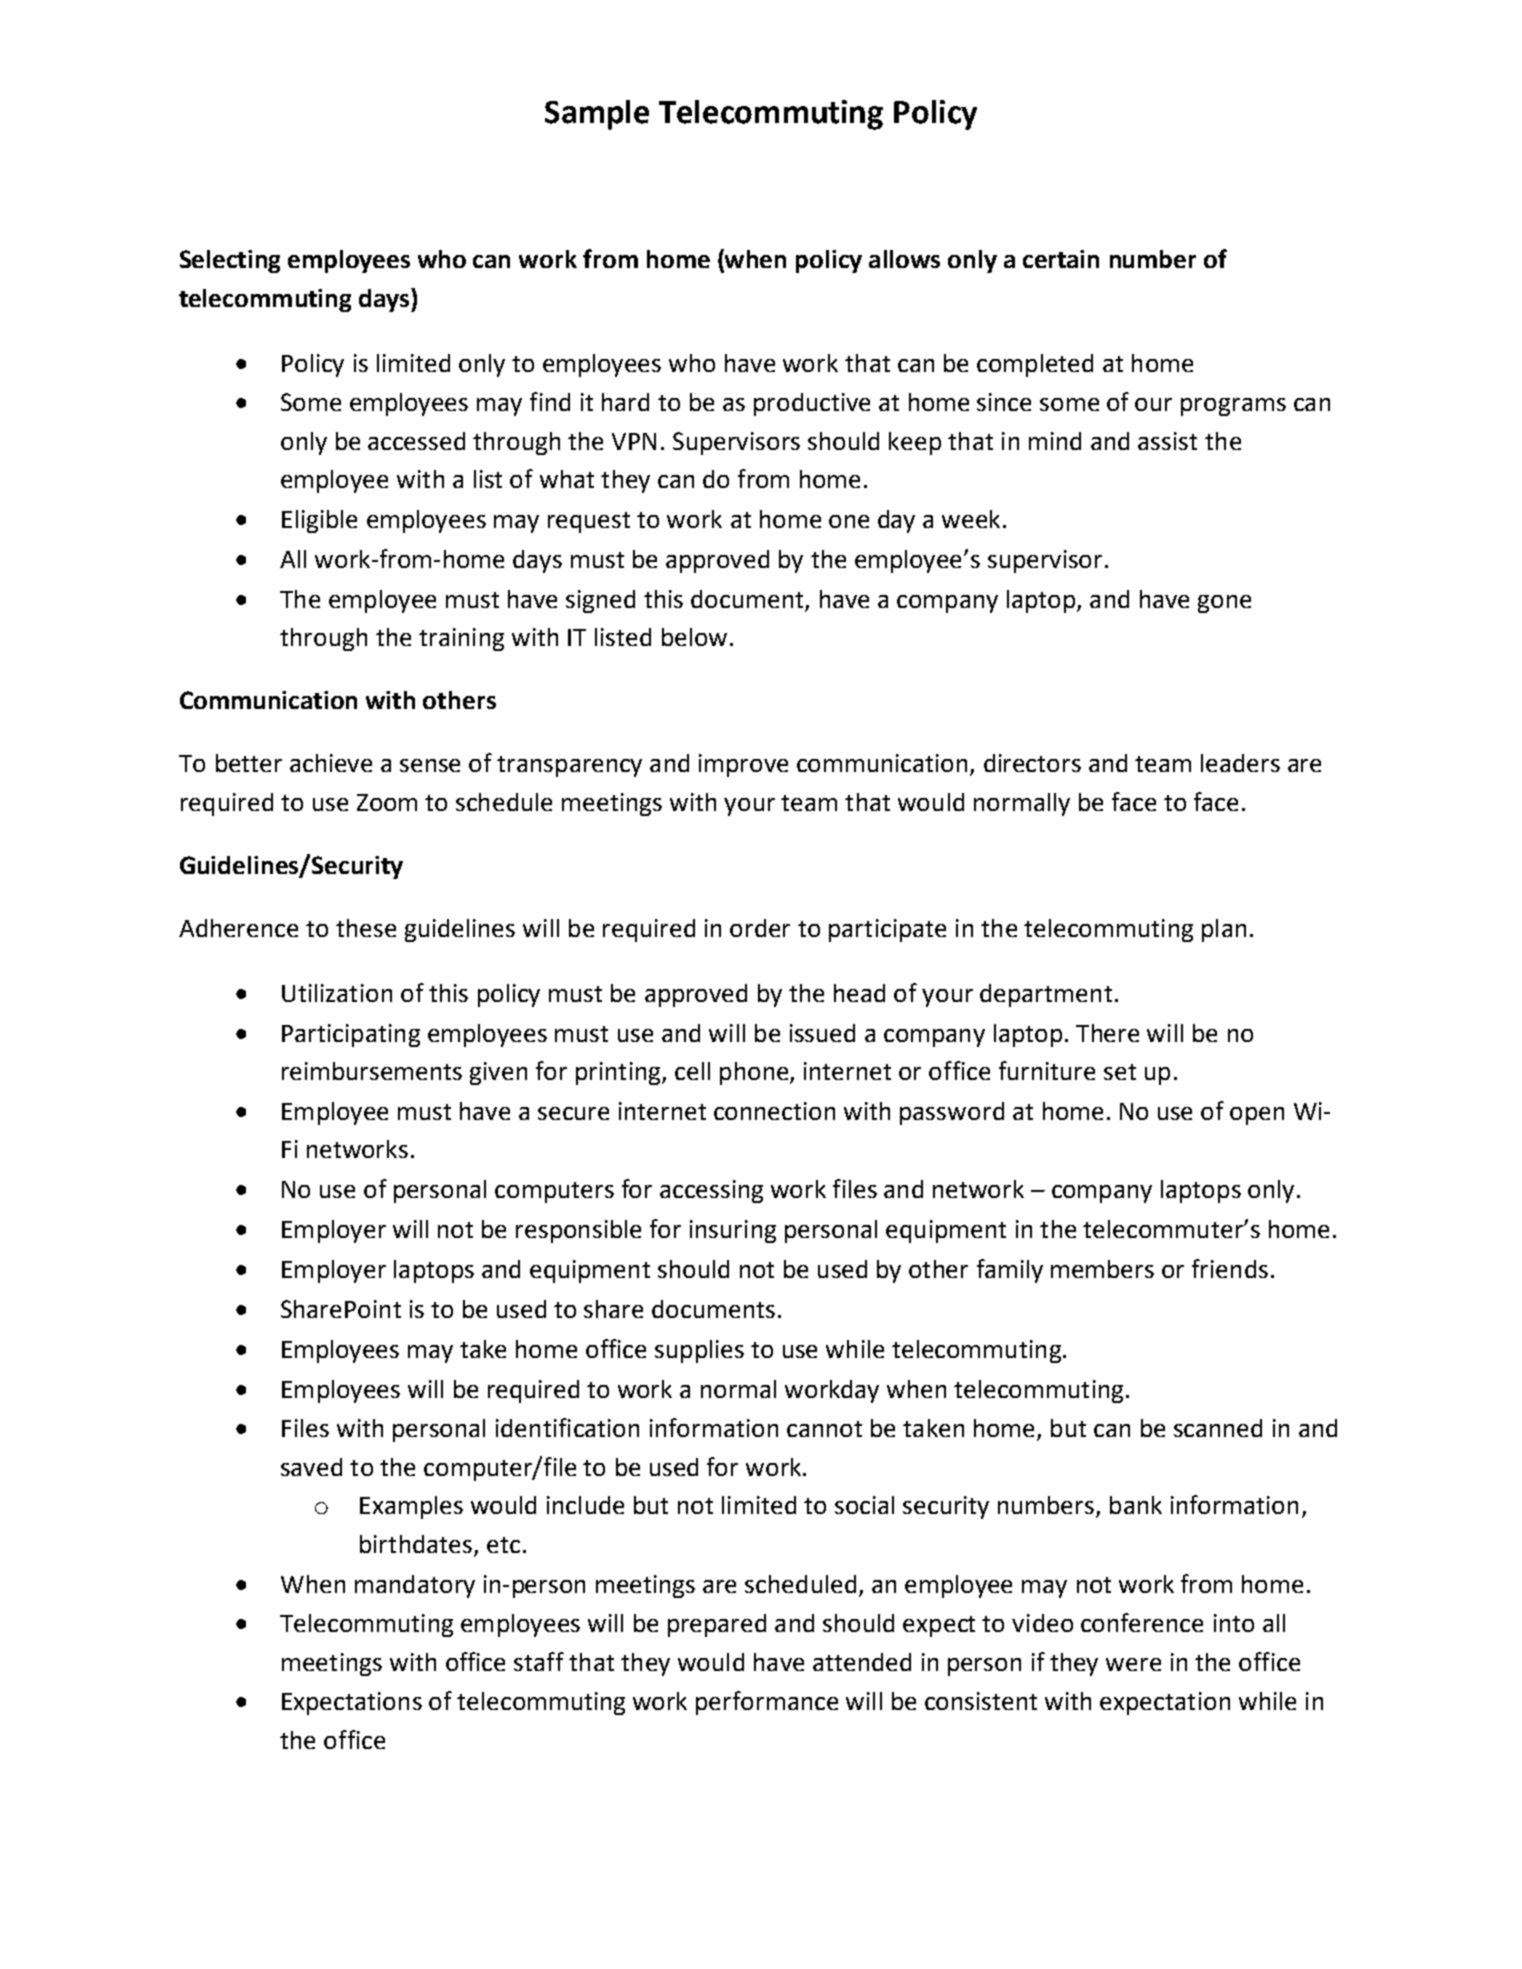 This document has width=1522, height=1969. I want to click on were, so click(1133, 1664).
